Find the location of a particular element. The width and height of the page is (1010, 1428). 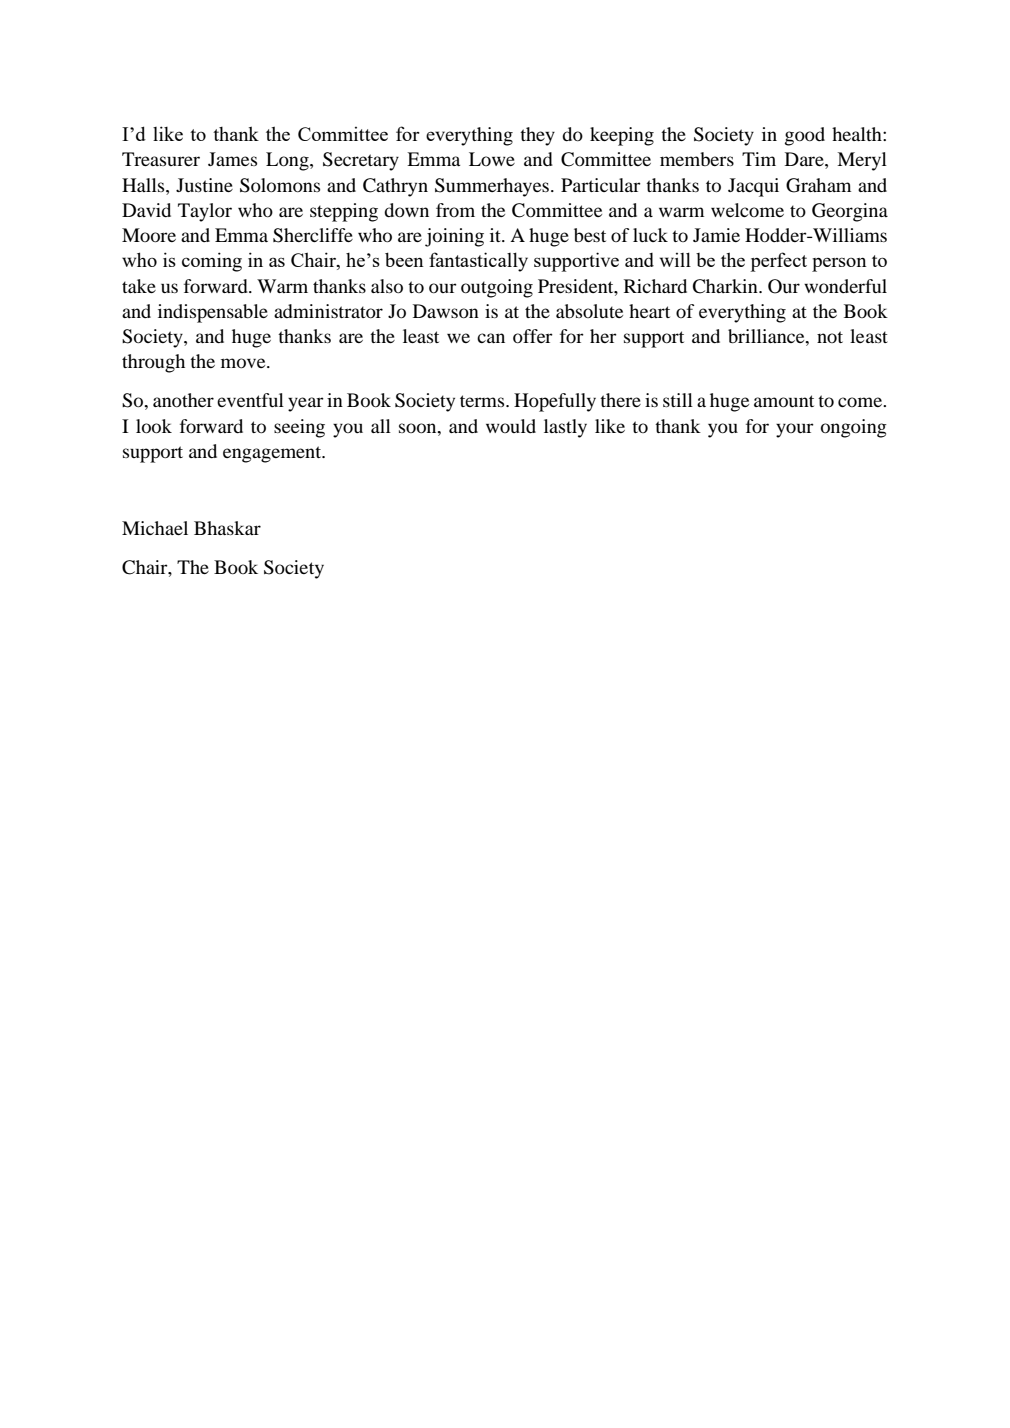

can is located at coordinates (491, 338).
